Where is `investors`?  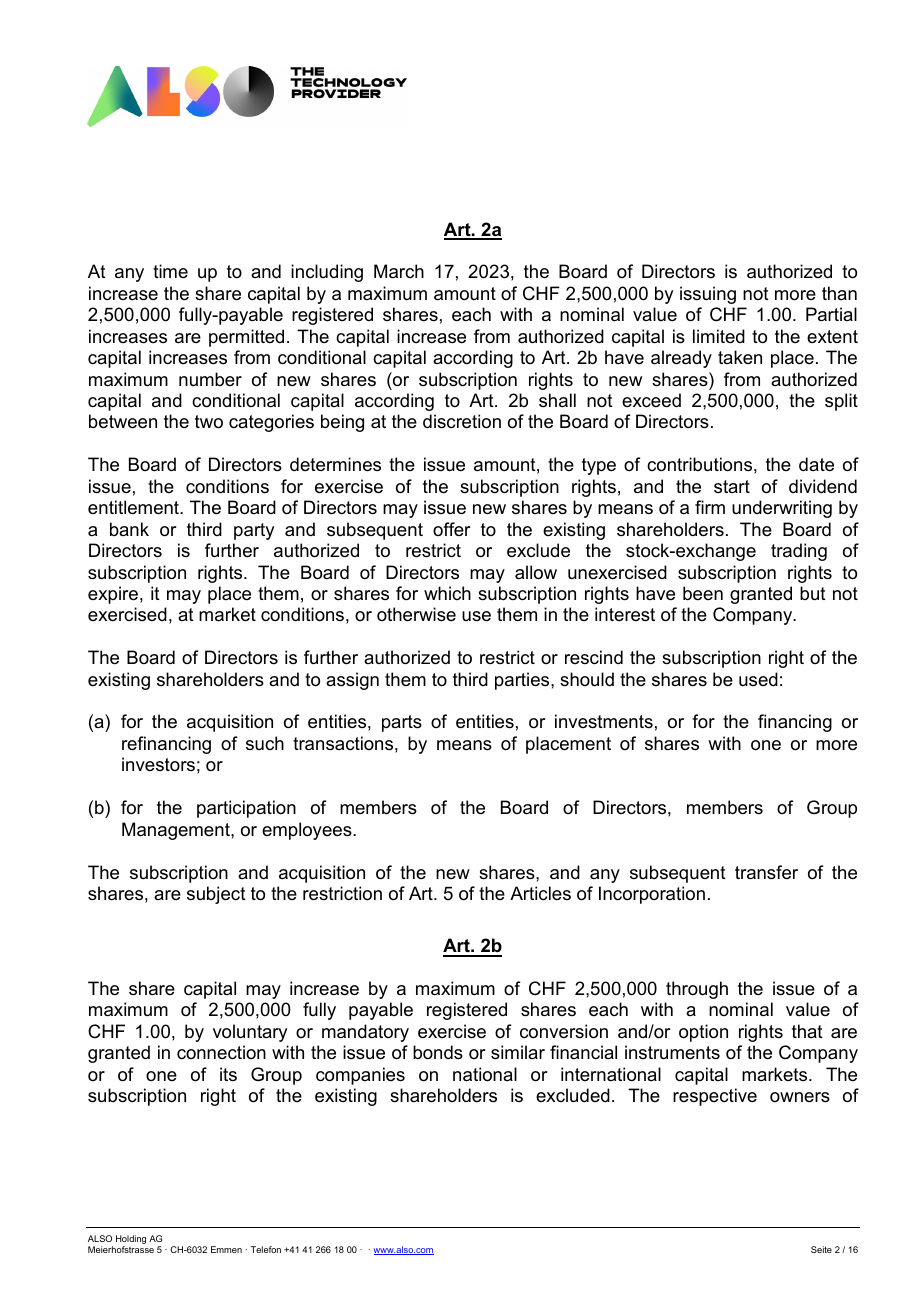 investors is located at coordinates (158, 764).
